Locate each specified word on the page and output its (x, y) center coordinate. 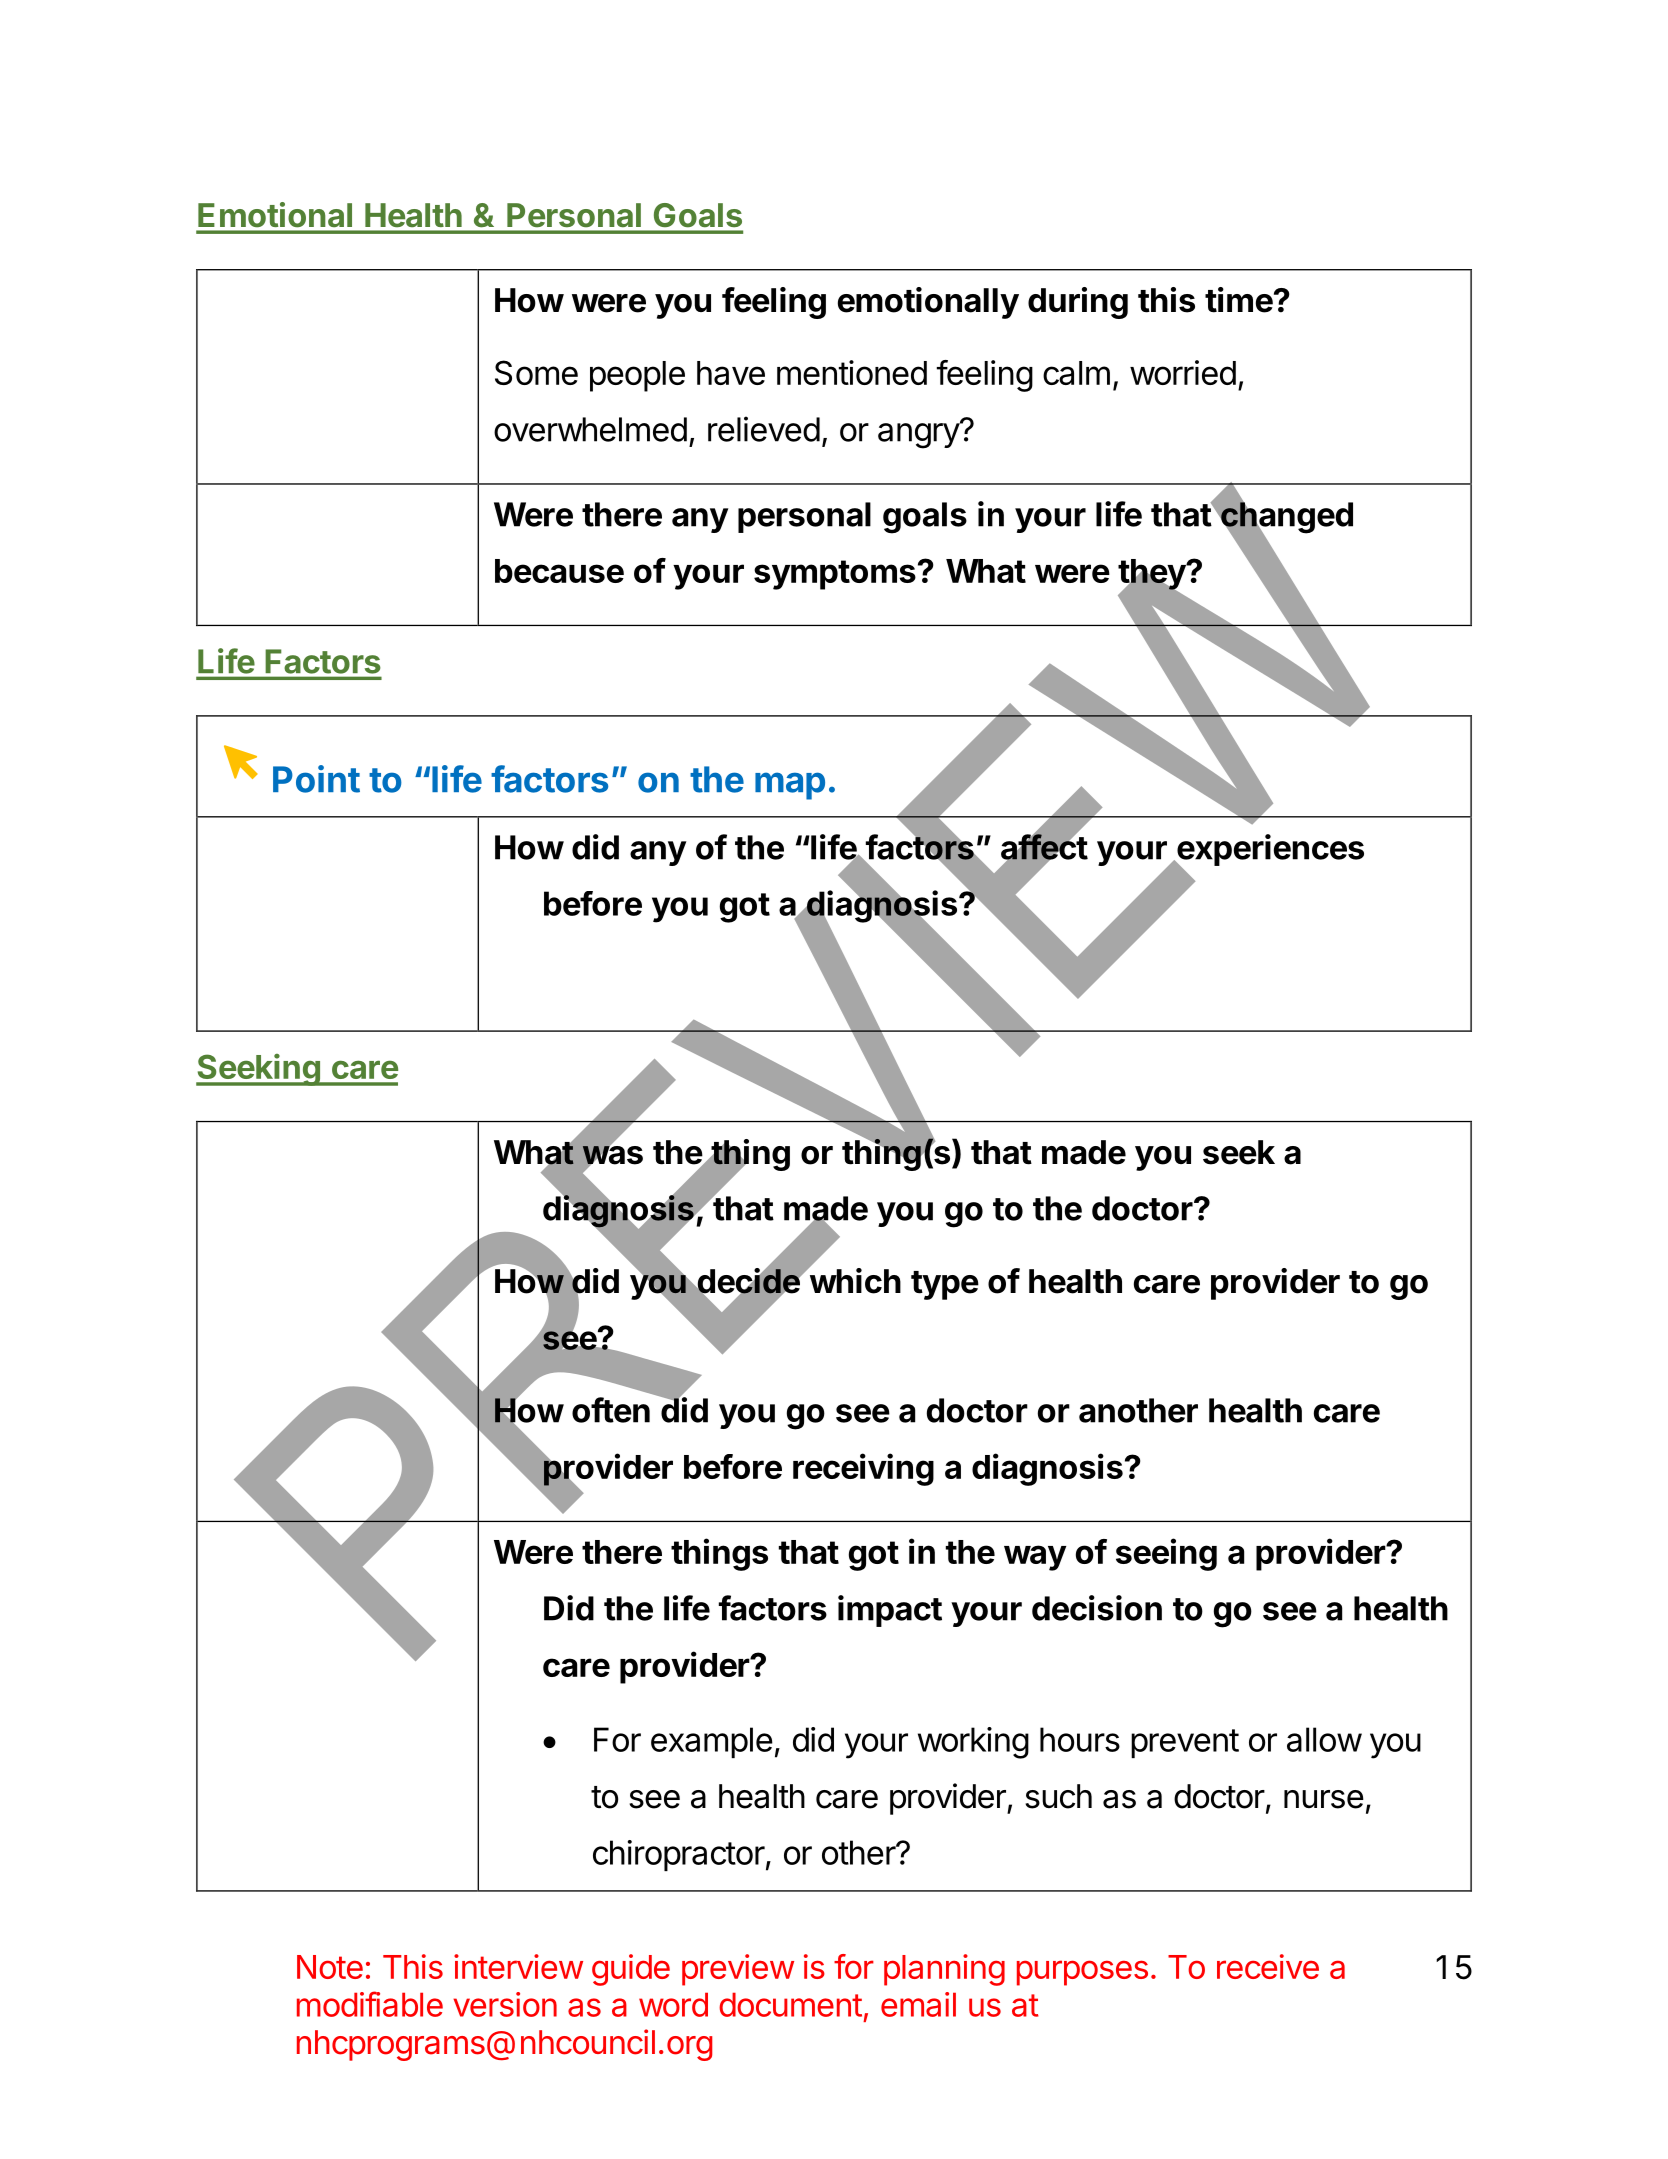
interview (518, 1966)
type (945, 1285)
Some (536, 372)
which (854, 1280)
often (611, 1410)
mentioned (852, 372)
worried (1183, 372)
